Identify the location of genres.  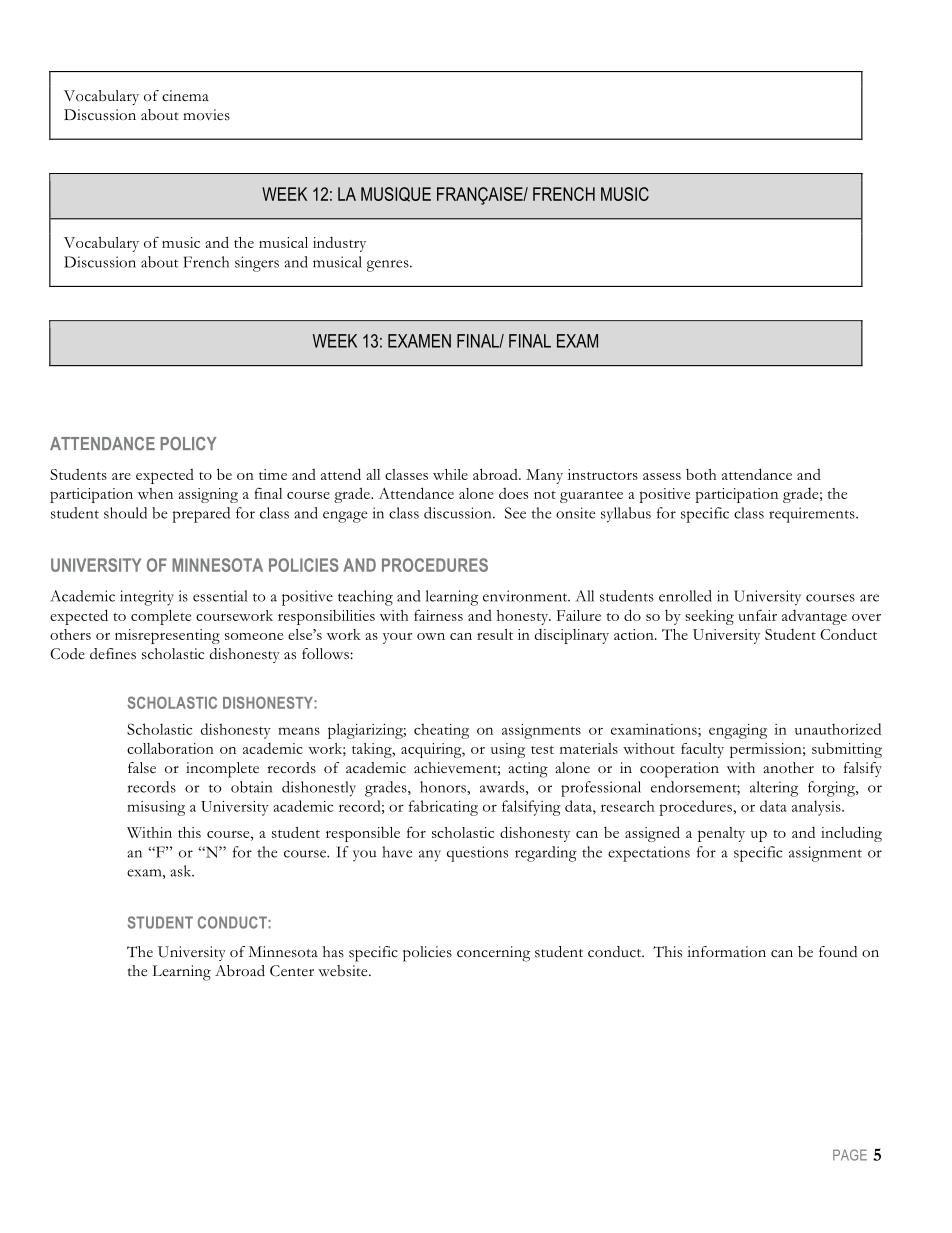
(389, 266).
